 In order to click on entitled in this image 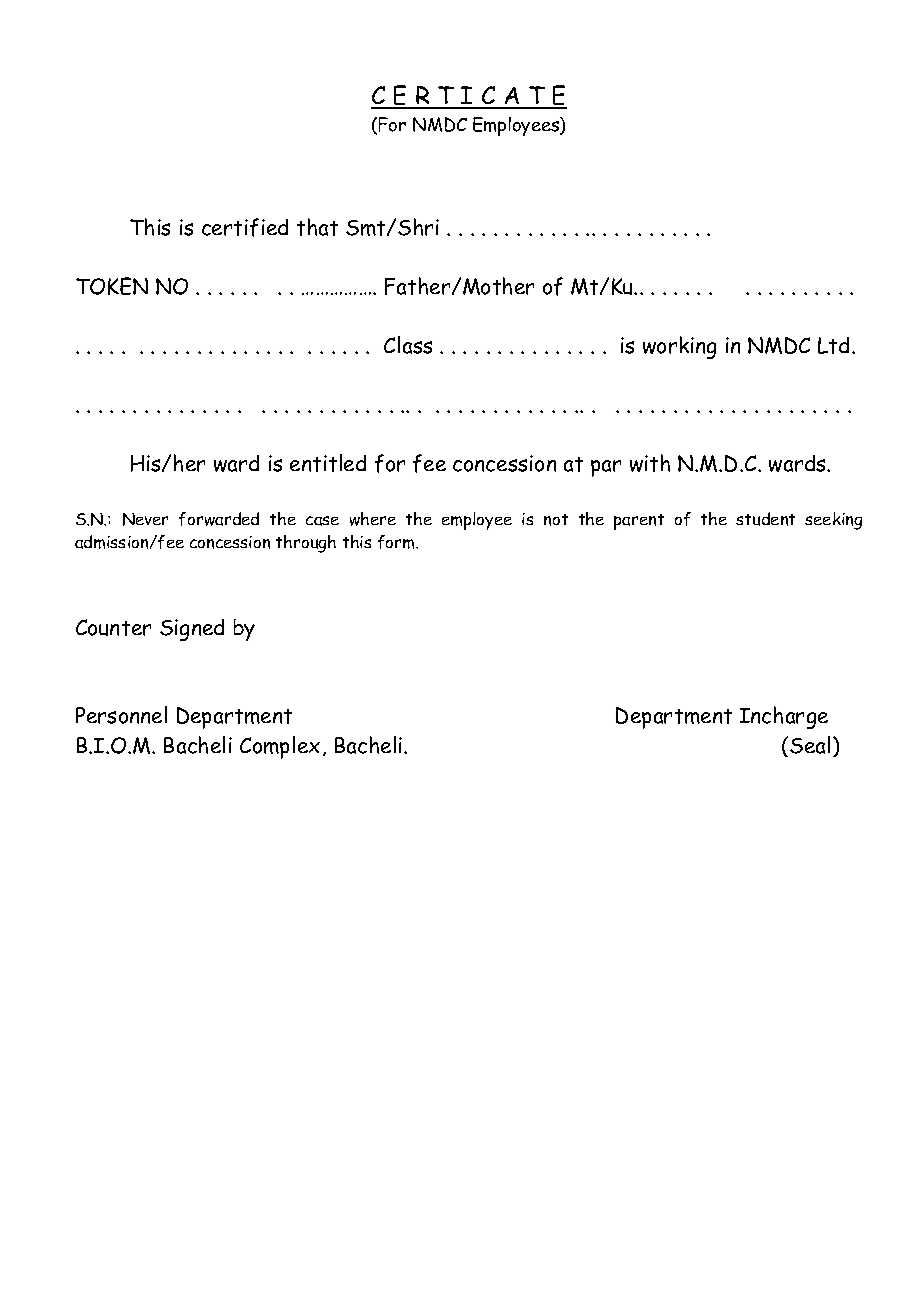, I will do `click(328, 463)`.
